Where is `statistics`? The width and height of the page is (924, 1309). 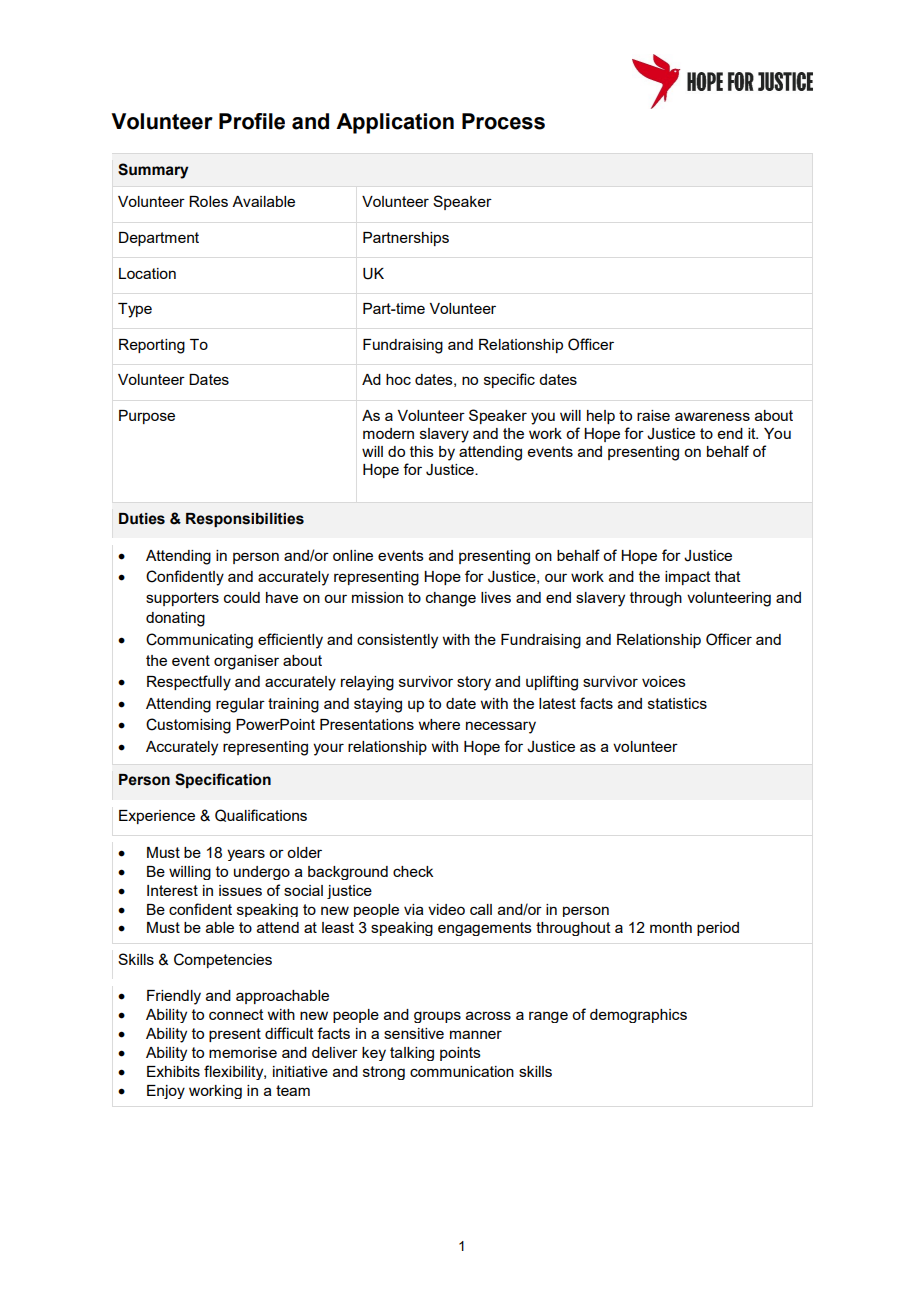
statistics is located at coordinates (677, 703).
